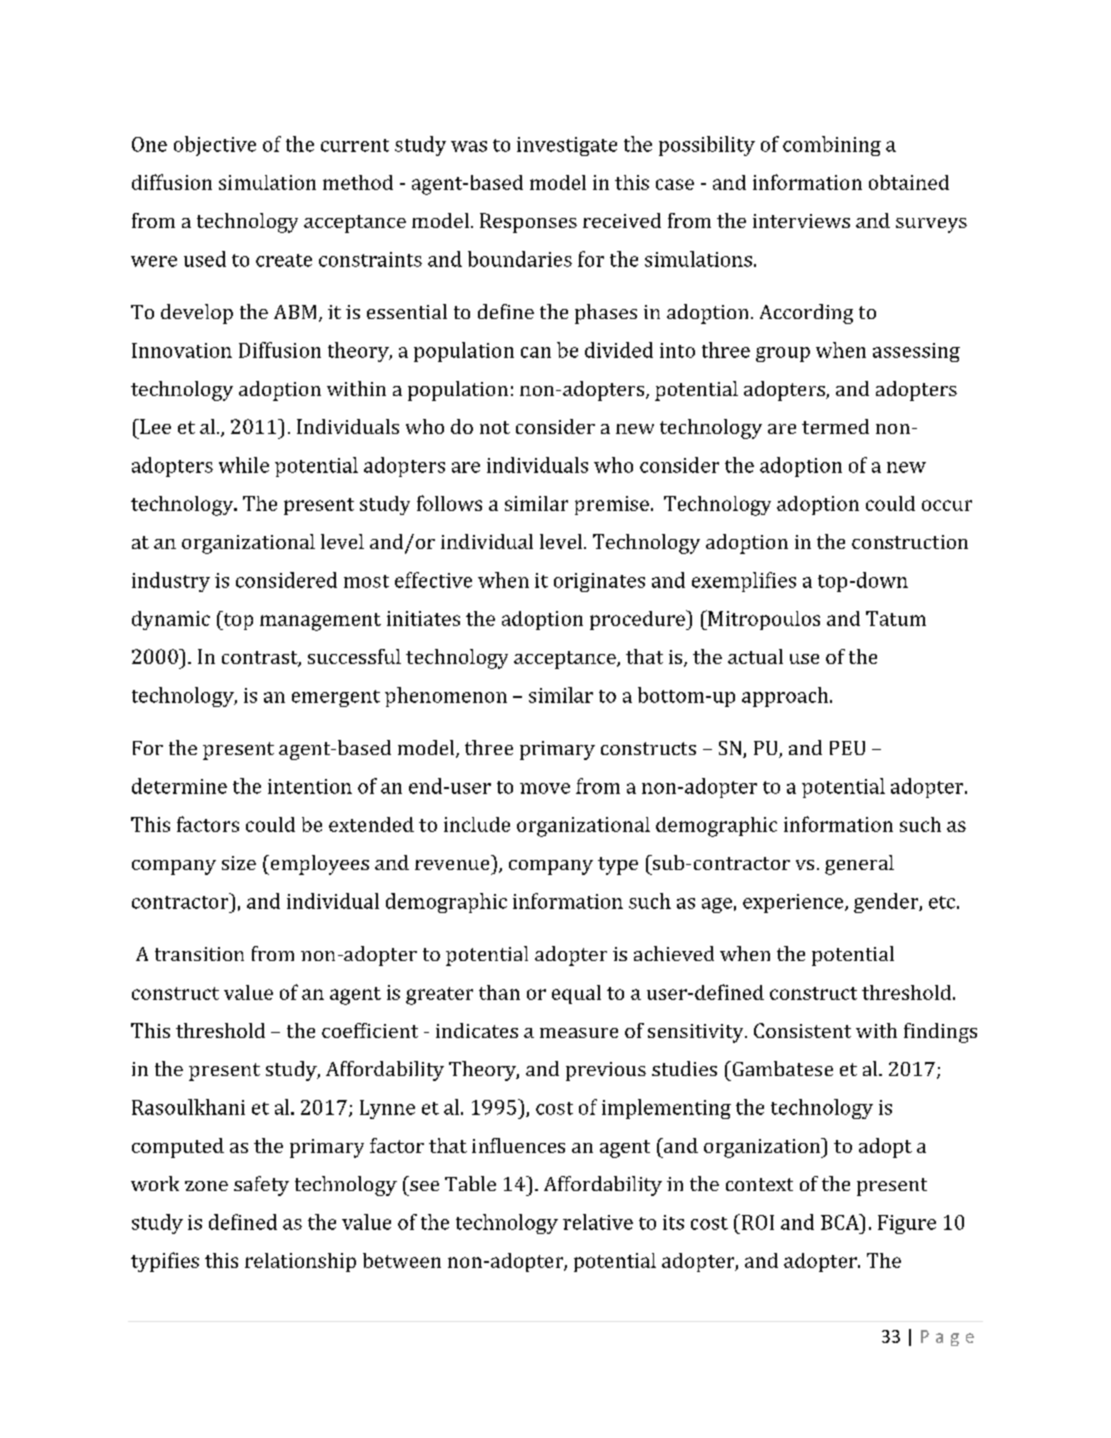 The width and height of the page is (1111, 1438). I want to click on objective, so click(215, 146).
